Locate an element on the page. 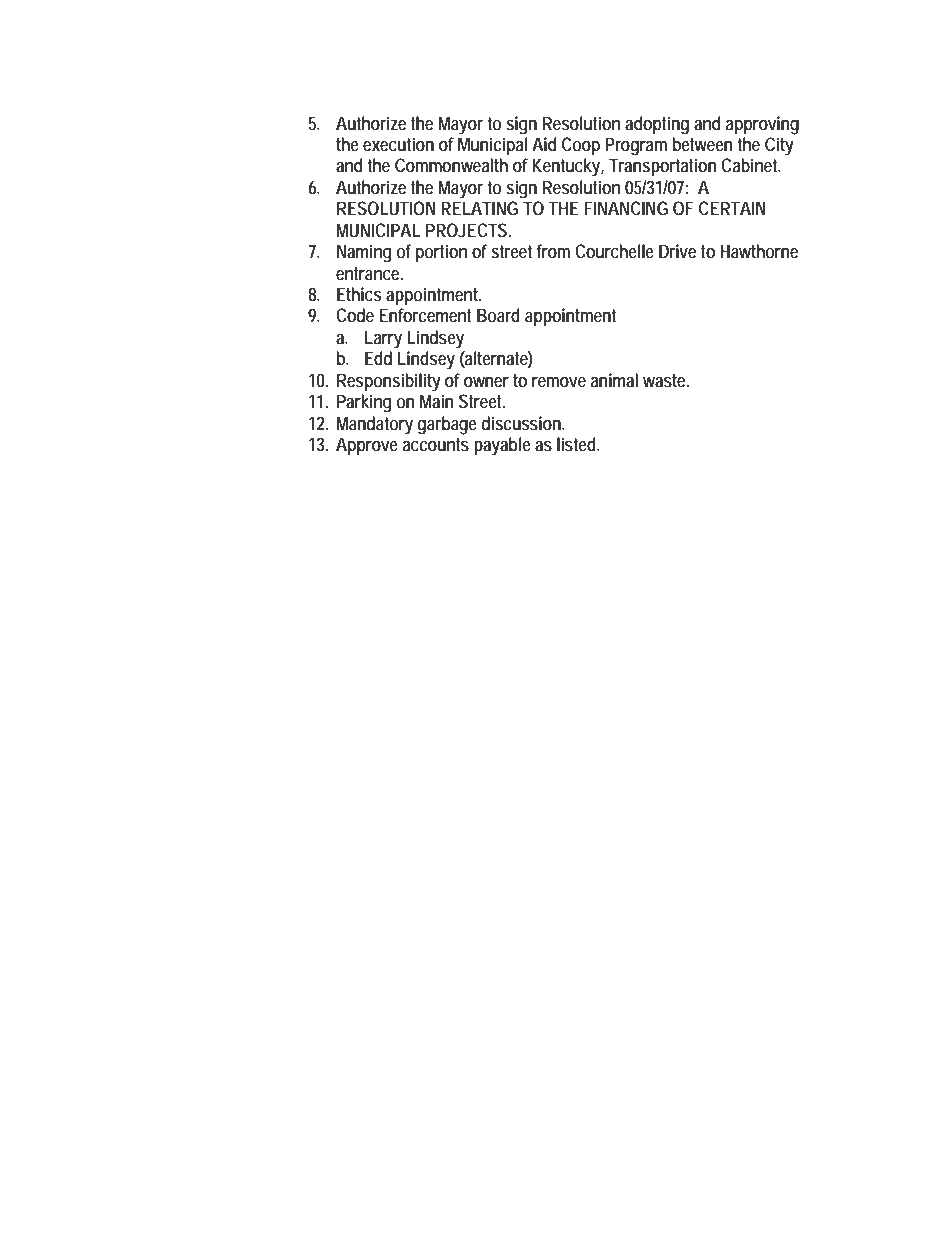 This page has width=952, height=1233. between is located at coordinates (703, 144).
